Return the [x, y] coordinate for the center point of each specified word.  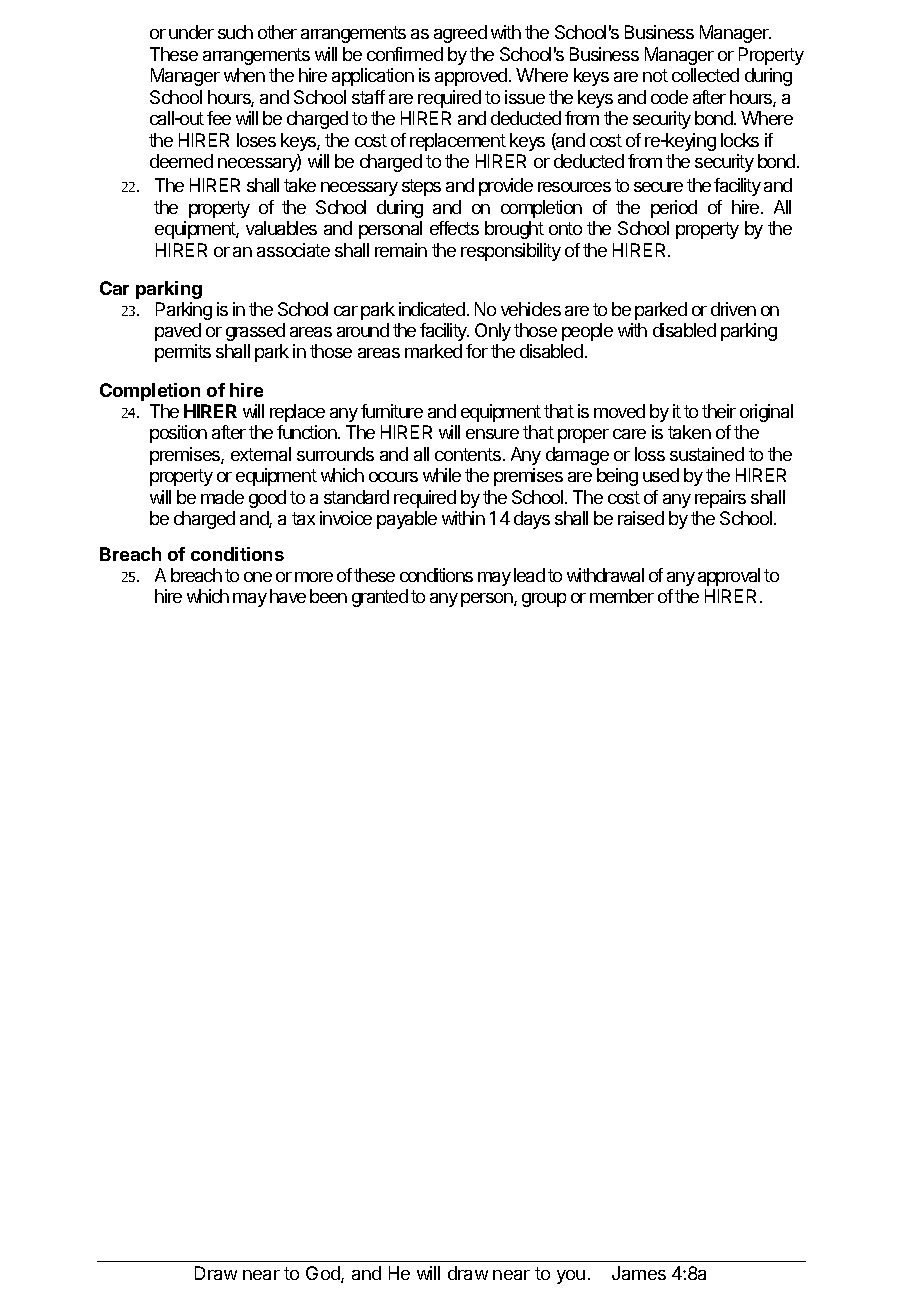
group [544, 600]
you [571, 1277]
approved [472, 77]
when [244, 75]
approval [729, 577]
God [324, 1274]
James [639, 1273]
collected [705, 75]
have [288, 596]
